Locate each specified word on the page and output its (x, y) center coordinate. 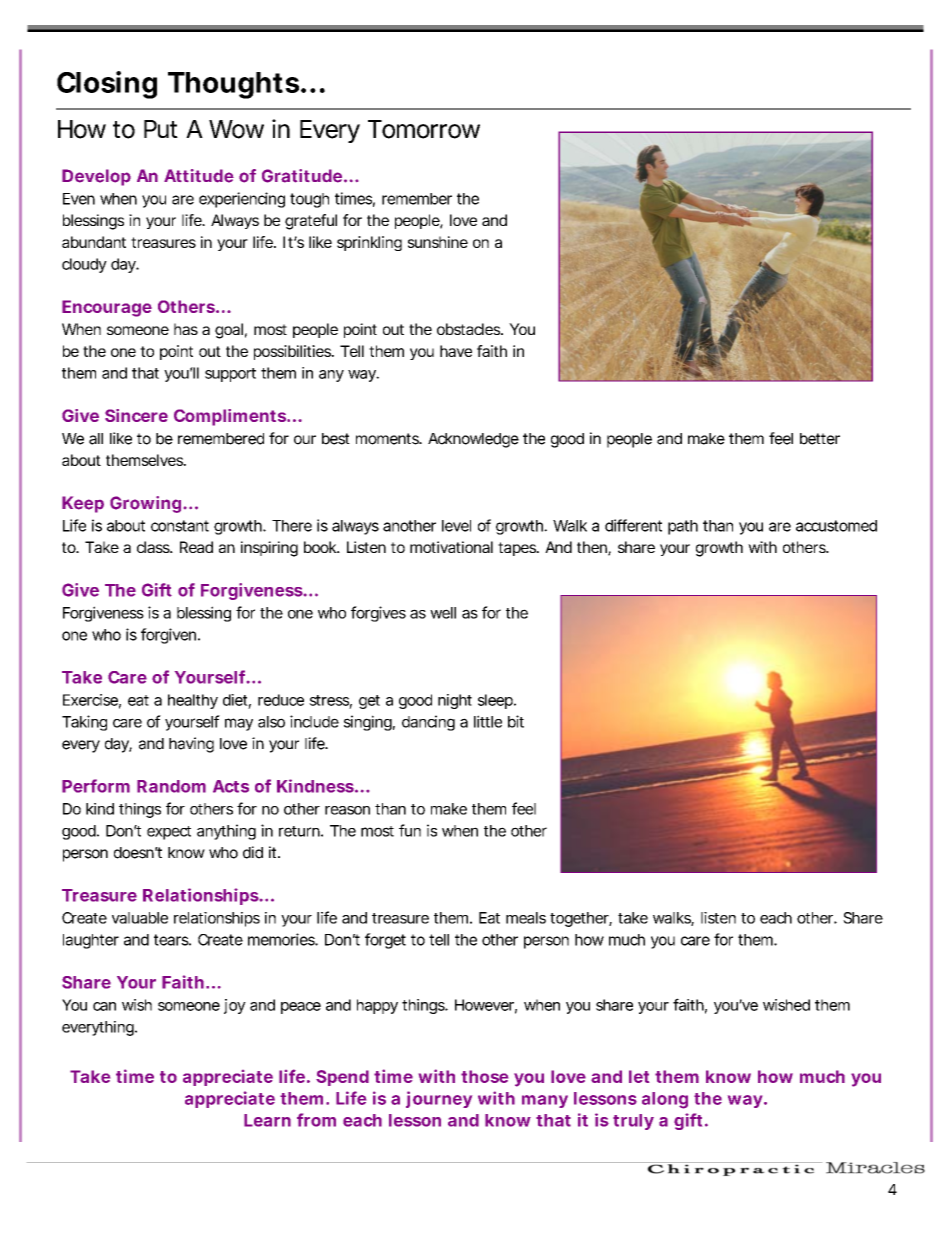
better (820, 439)
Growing (145, 504)
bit (516, 721)
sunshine (438, 242)
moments (388, 439)
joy (235, 1006)
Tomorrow (424, 129)
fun (410, 830)
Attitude (199, 176)
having (191, 745)
